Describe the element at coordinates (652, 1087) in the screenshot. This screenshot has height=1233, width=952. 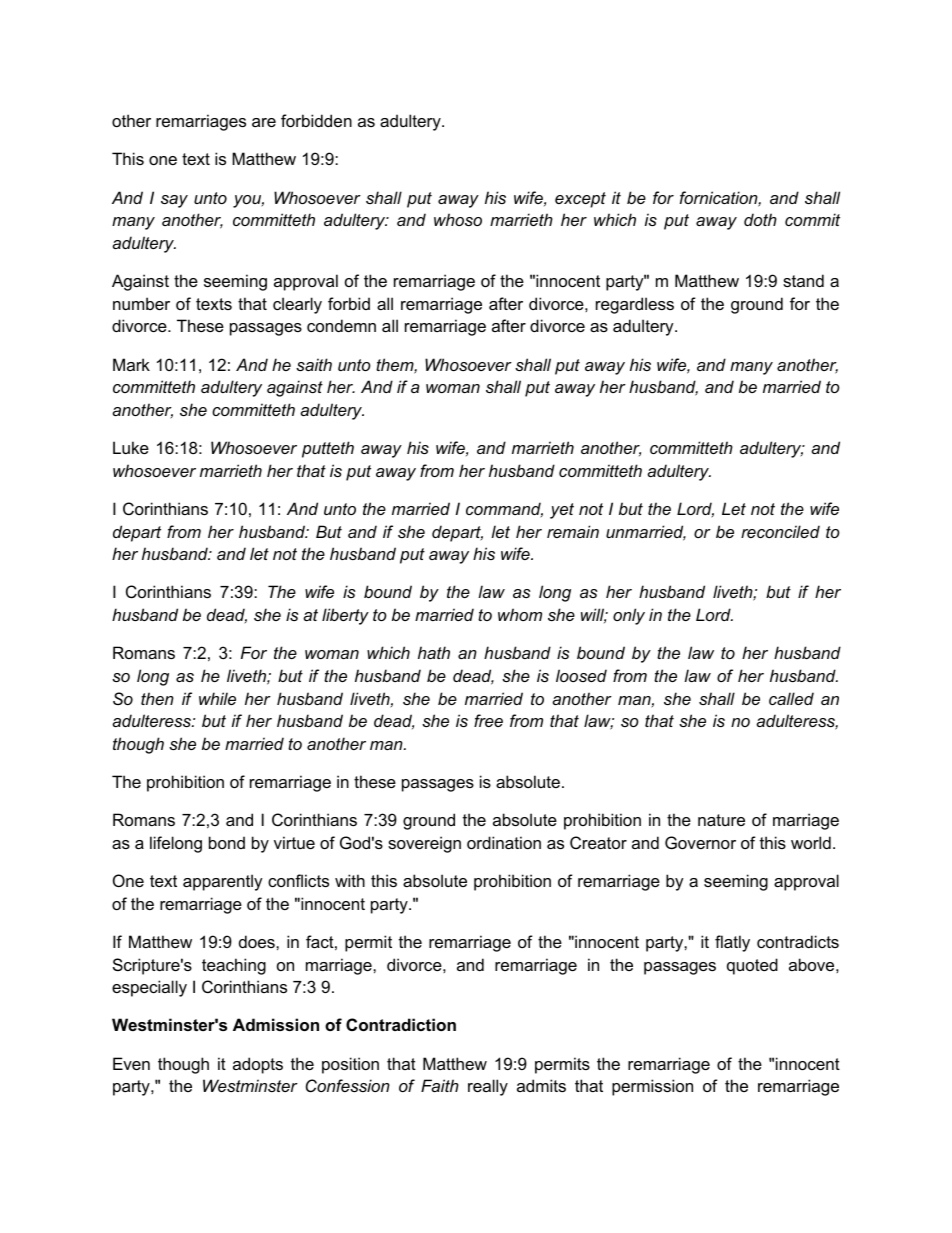
I see `permission` at that location.
